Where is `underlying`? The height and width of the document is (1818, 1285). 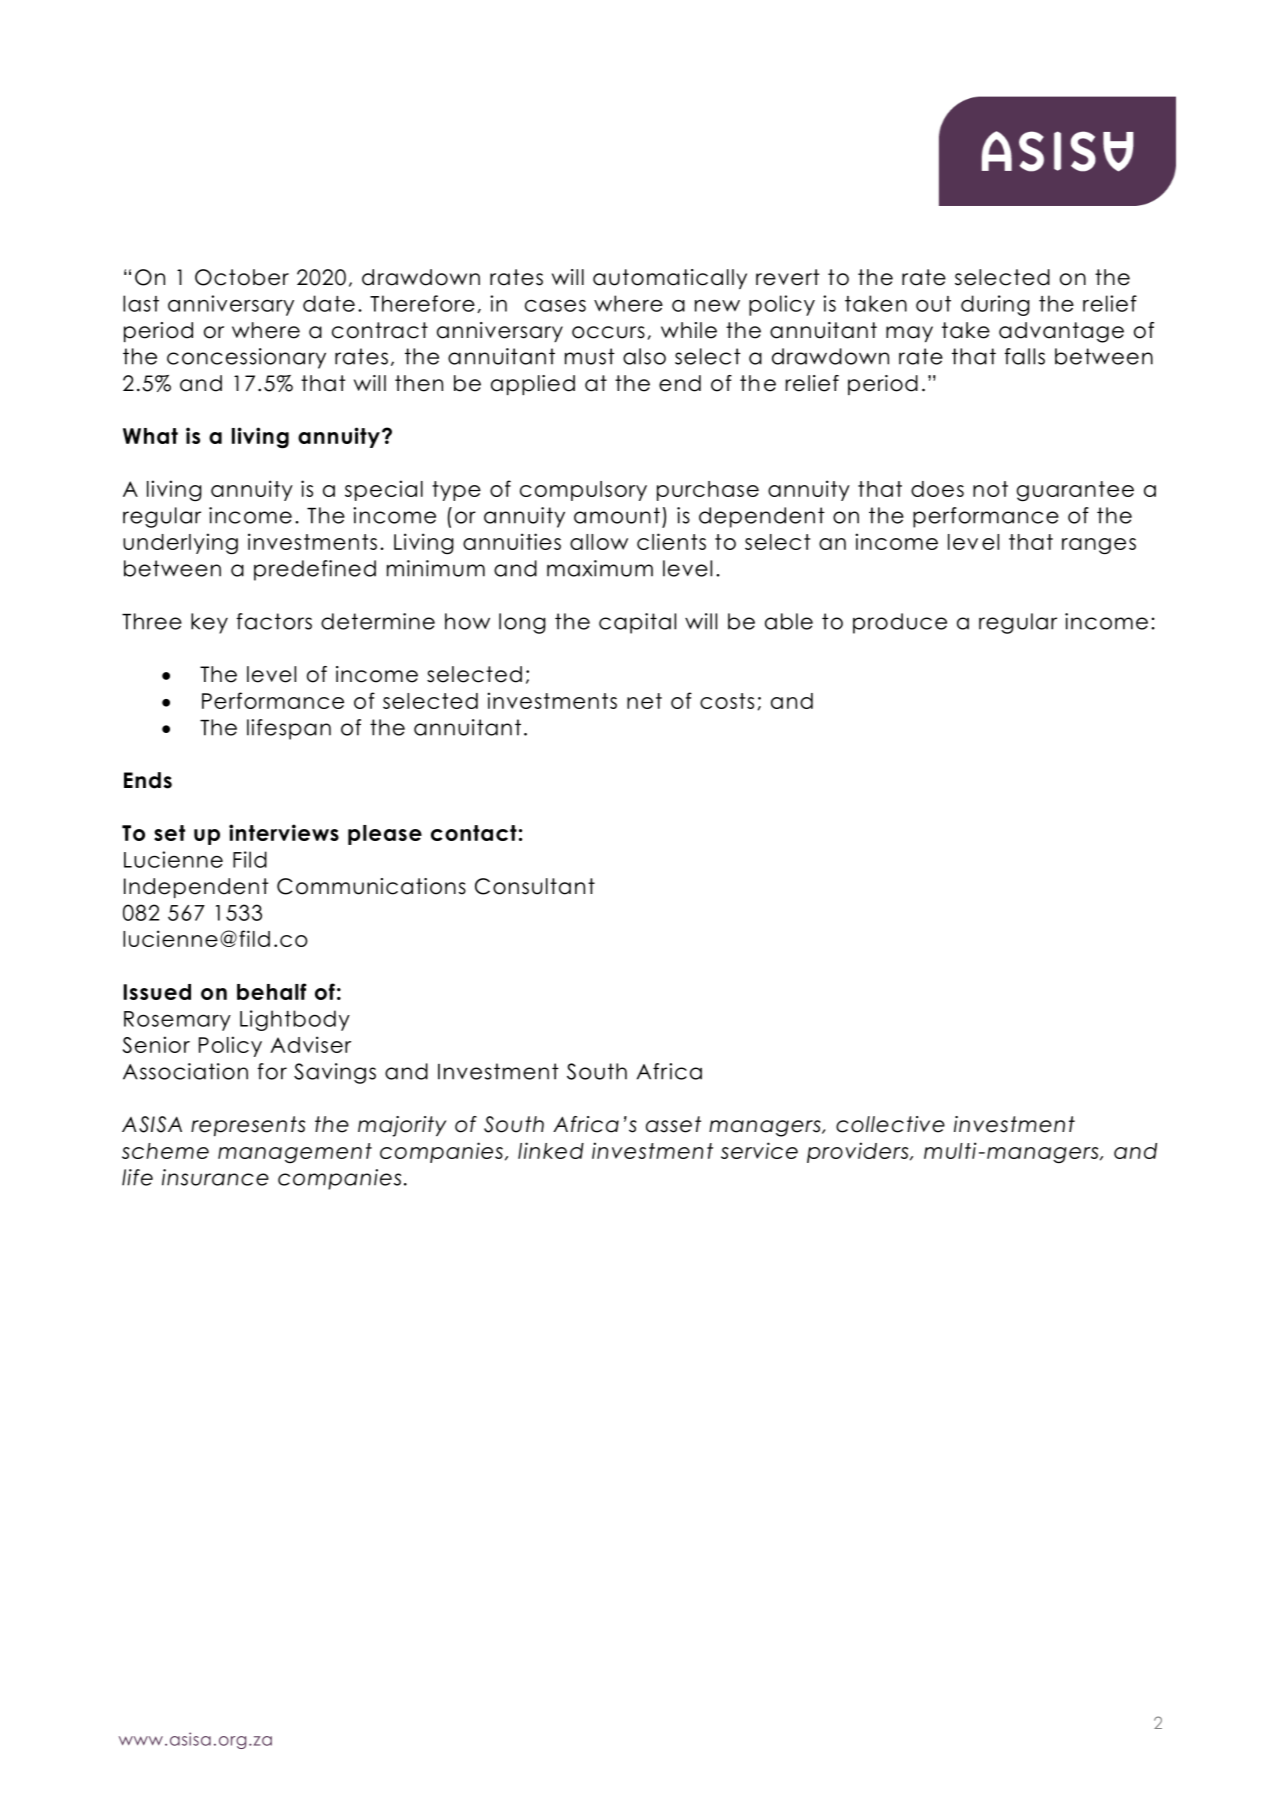
underlying is located at coordinates (180, 544).
